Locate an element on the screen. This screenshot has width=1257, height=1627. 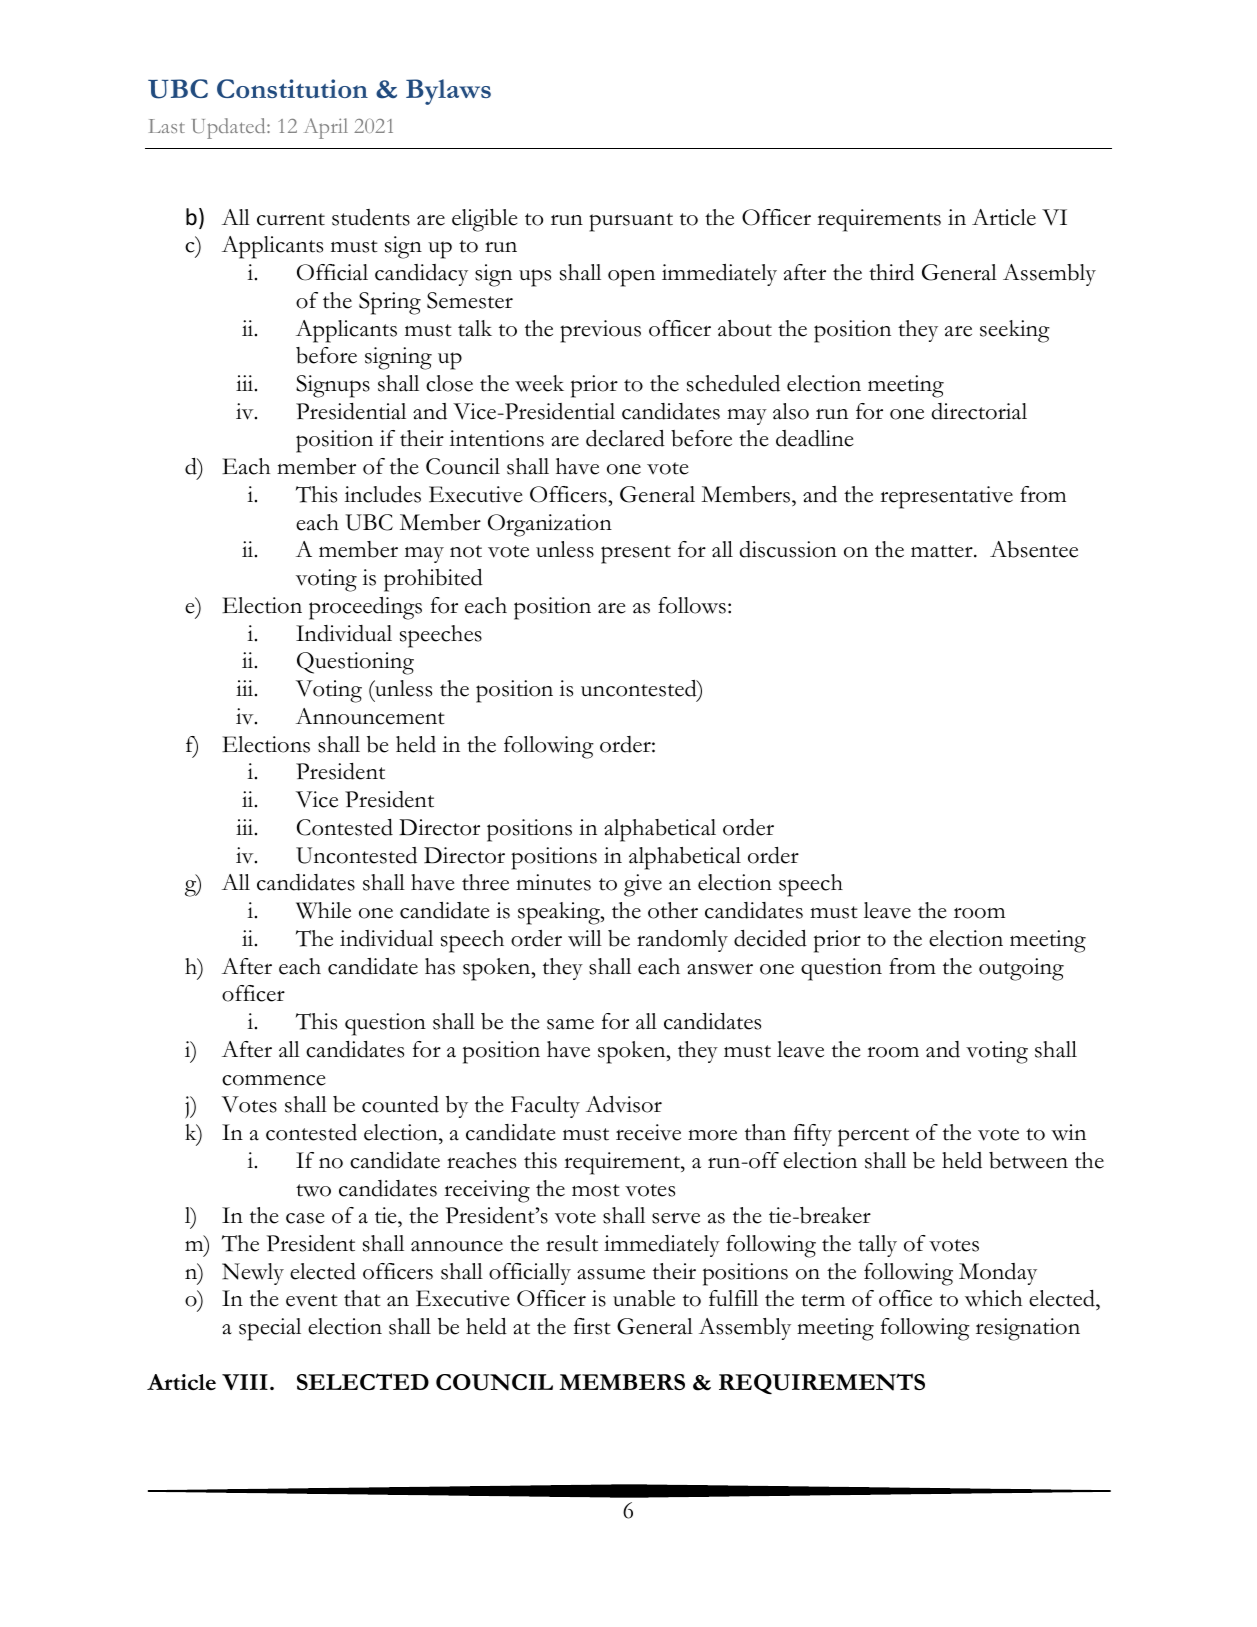
While is located at coordinates (323, 910).
